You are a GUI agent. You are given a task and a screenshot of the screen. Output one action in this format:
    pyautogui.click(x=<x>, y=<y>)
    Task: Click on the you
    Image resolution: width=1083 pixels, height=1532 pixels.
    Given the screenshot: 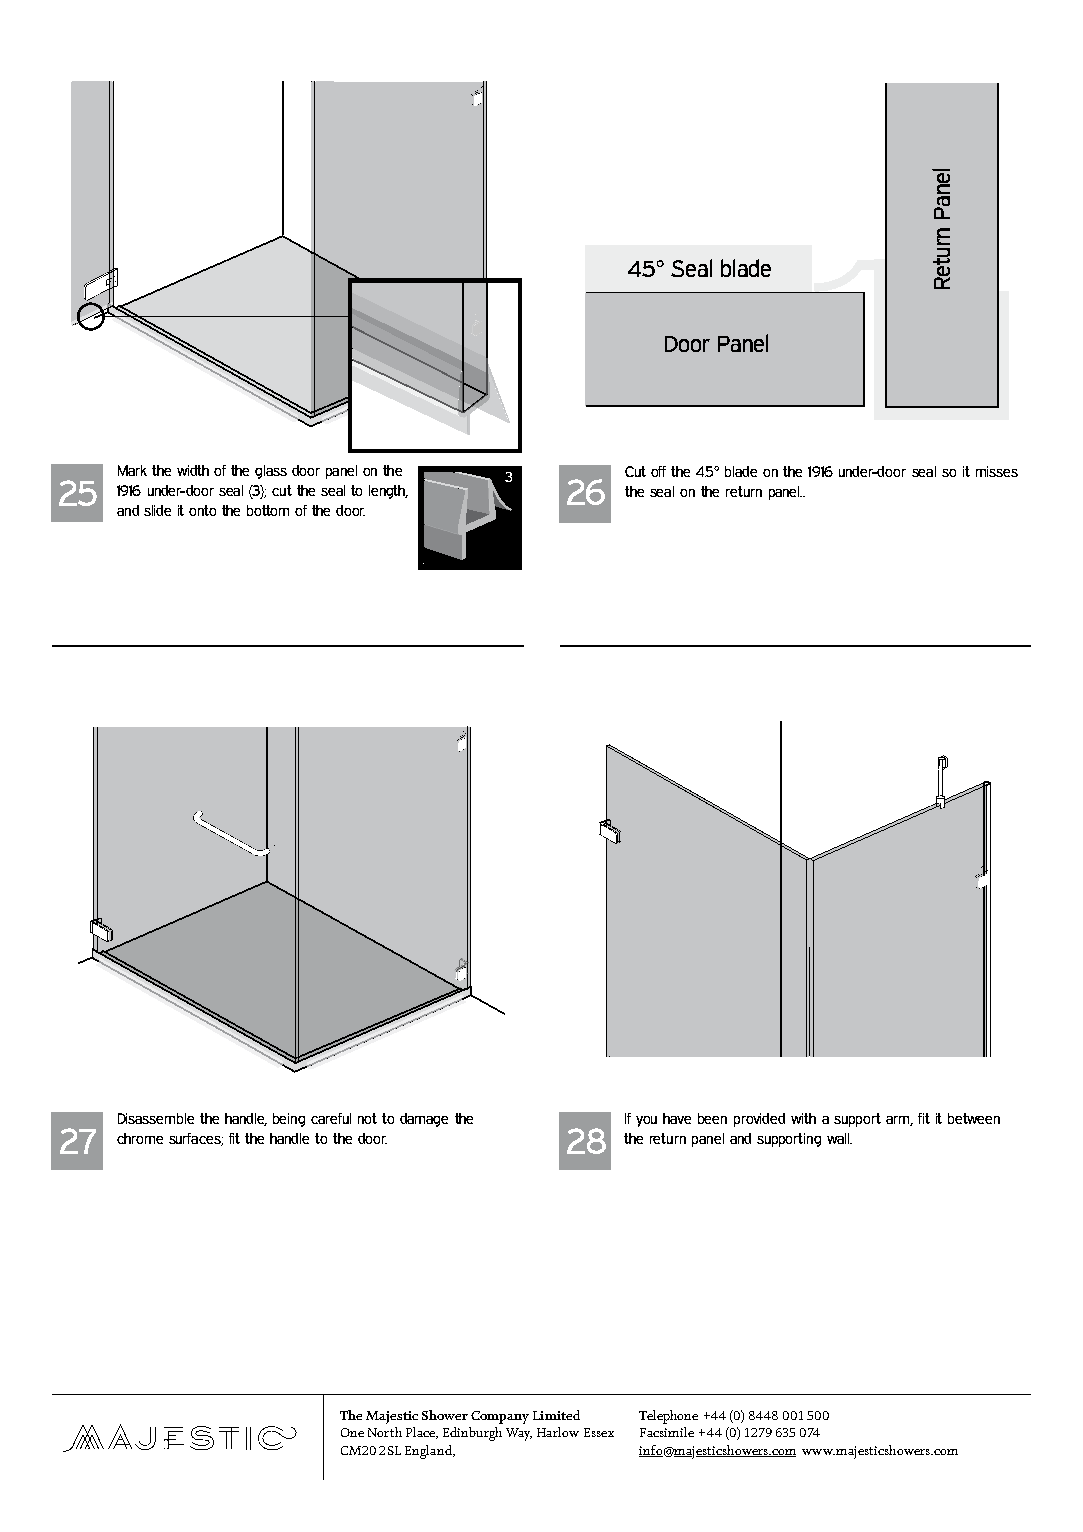 What is the action you would take?
    pyautogui.click(x=646, y=1121)
